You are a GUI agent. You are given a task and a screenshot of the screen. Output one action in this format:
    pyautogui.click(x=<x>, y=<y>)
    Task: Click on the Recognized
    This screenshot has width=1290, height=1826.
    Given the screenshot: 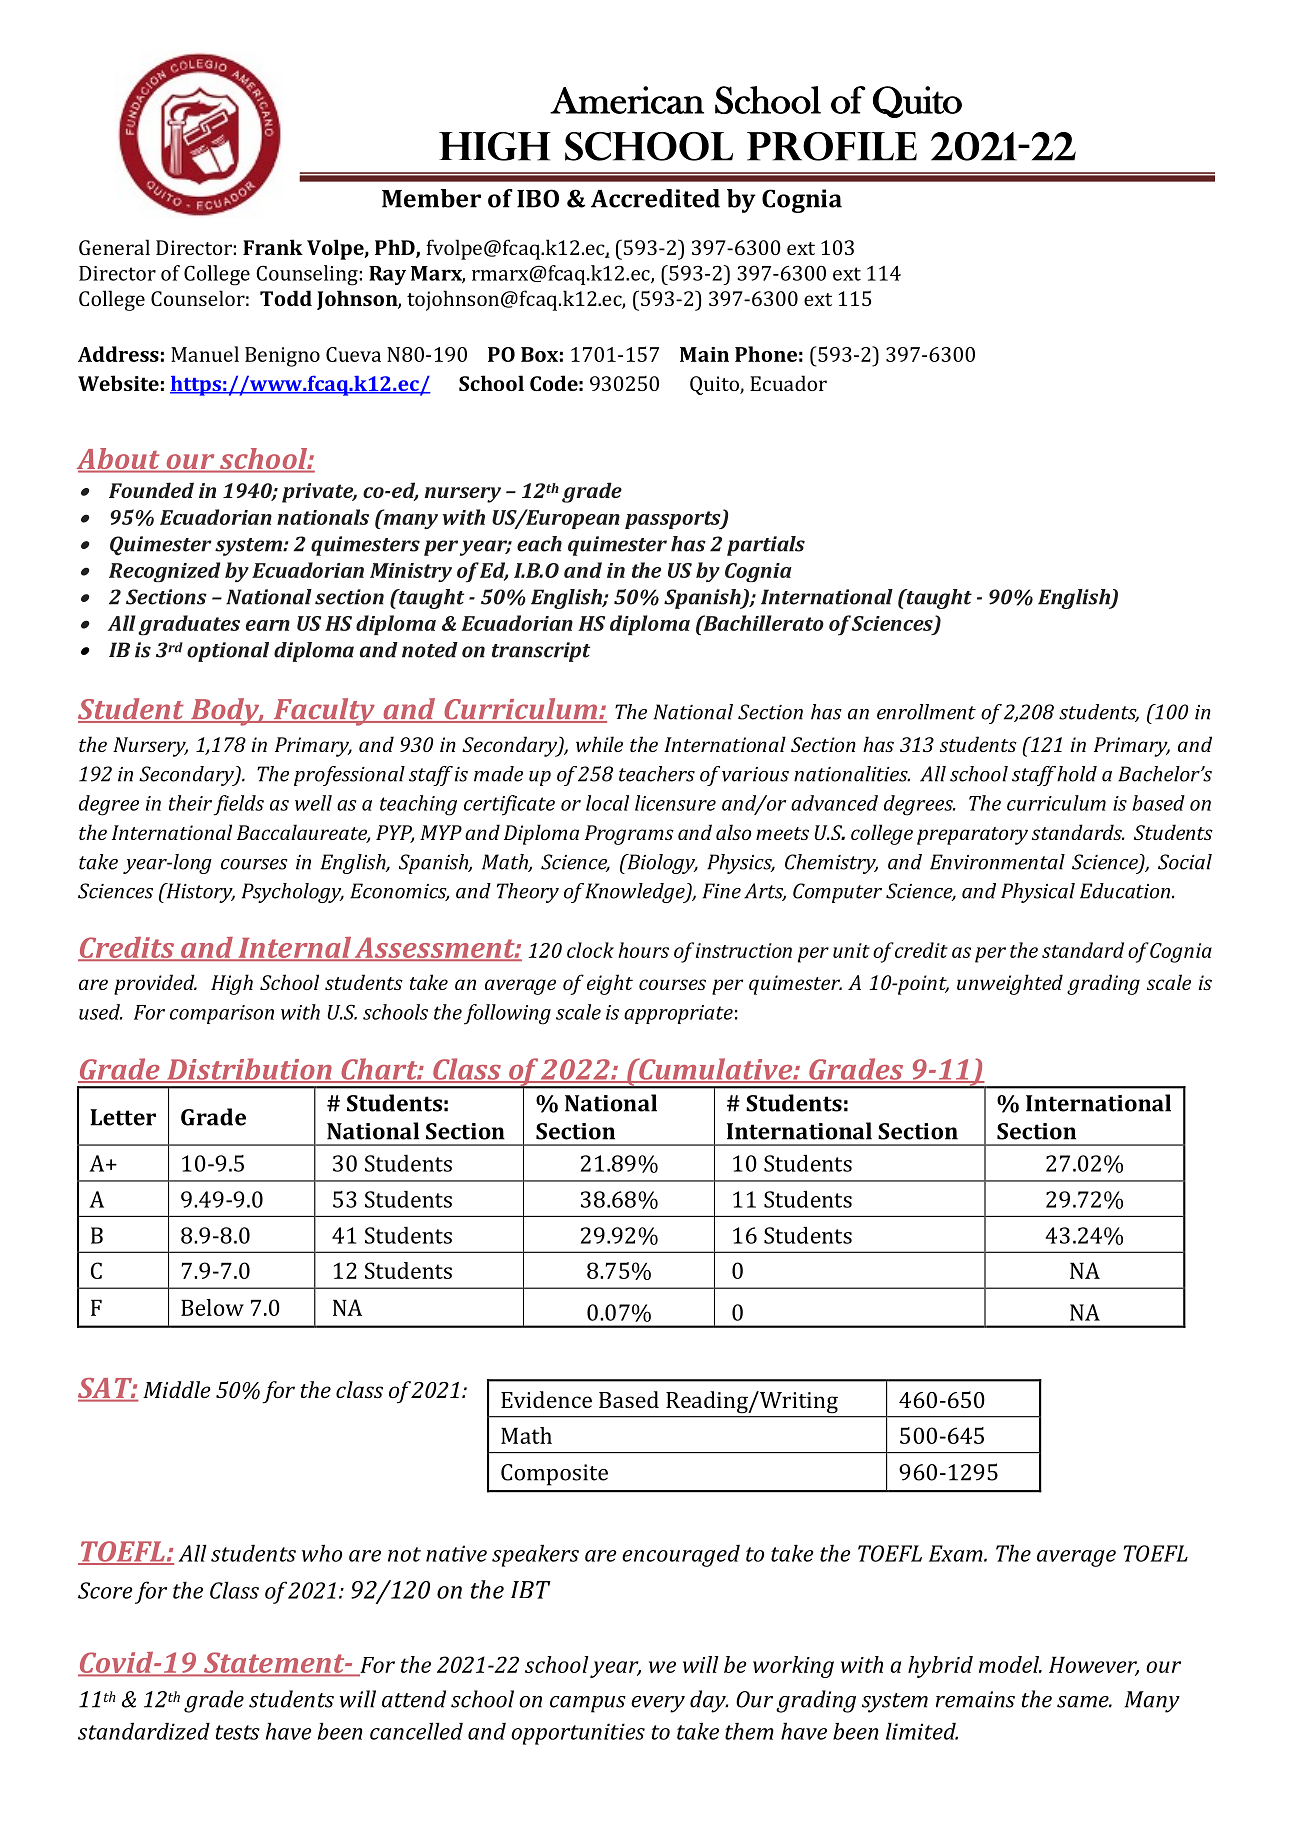 What is the action you would take?
    pyautogui.click(x=164, y=572)
